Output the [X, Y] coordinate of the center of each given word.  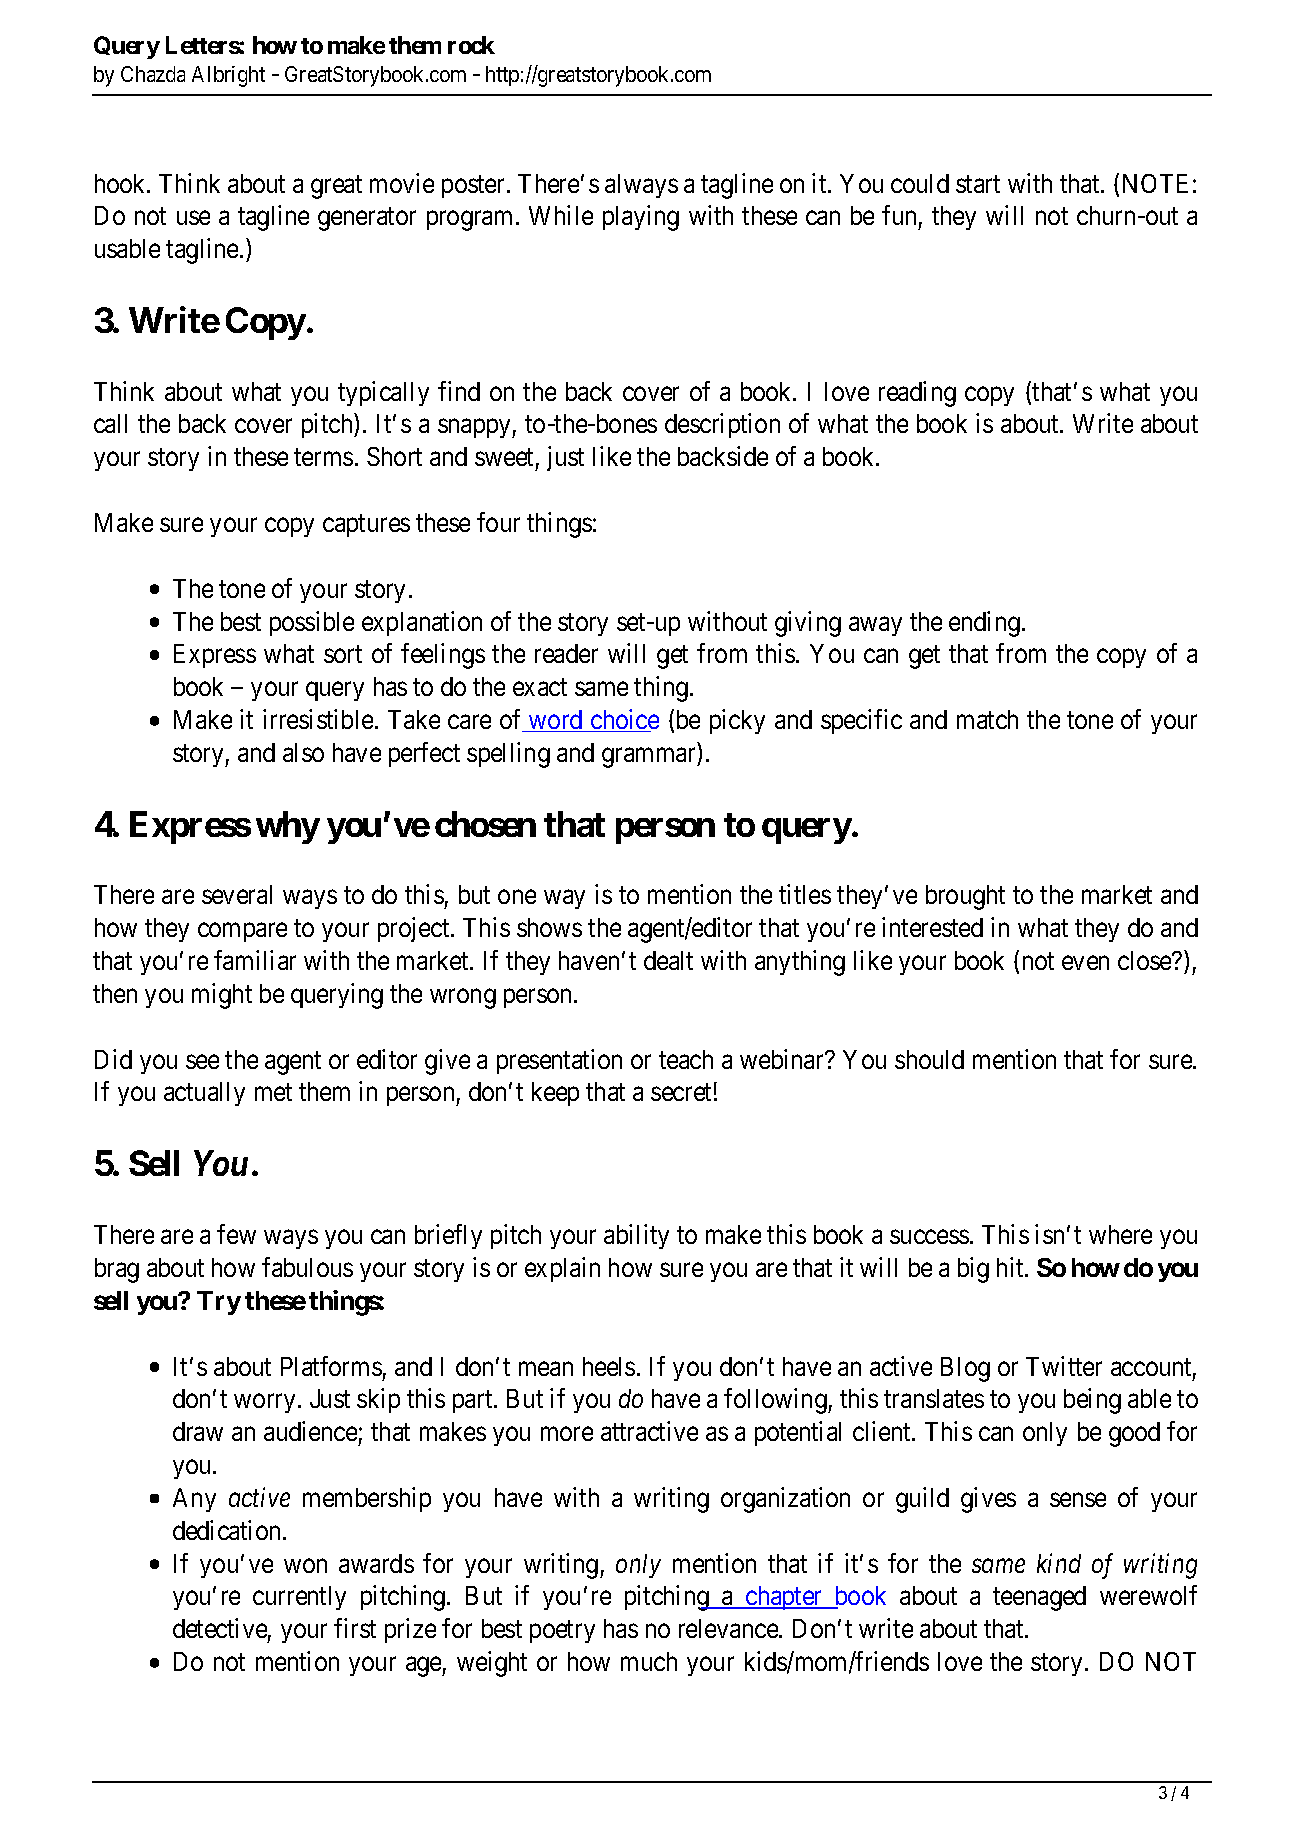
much [649, 1661]
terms [323, 457]
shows [549, 927]
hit [1011, 1267]
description [722, 426]
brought [965, 897]
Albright [228, 76]
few [236, 1234]
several [237, 894]
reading [917, 394]
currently [299, 1598]
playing [641, 218]
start [978, 184]
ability [636, 1236]
